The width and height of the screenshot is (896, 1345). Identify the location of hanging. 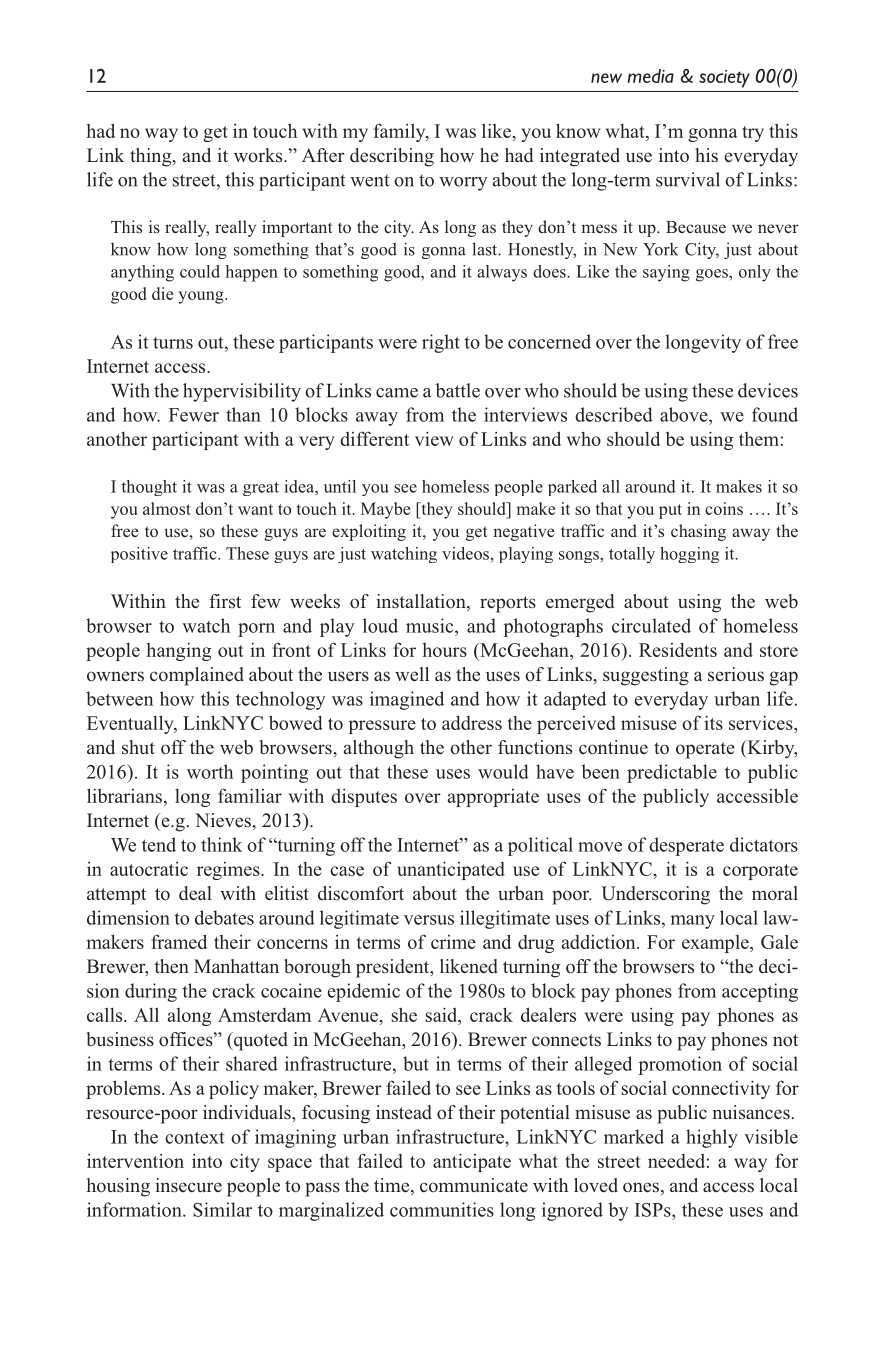
(179, 652).
